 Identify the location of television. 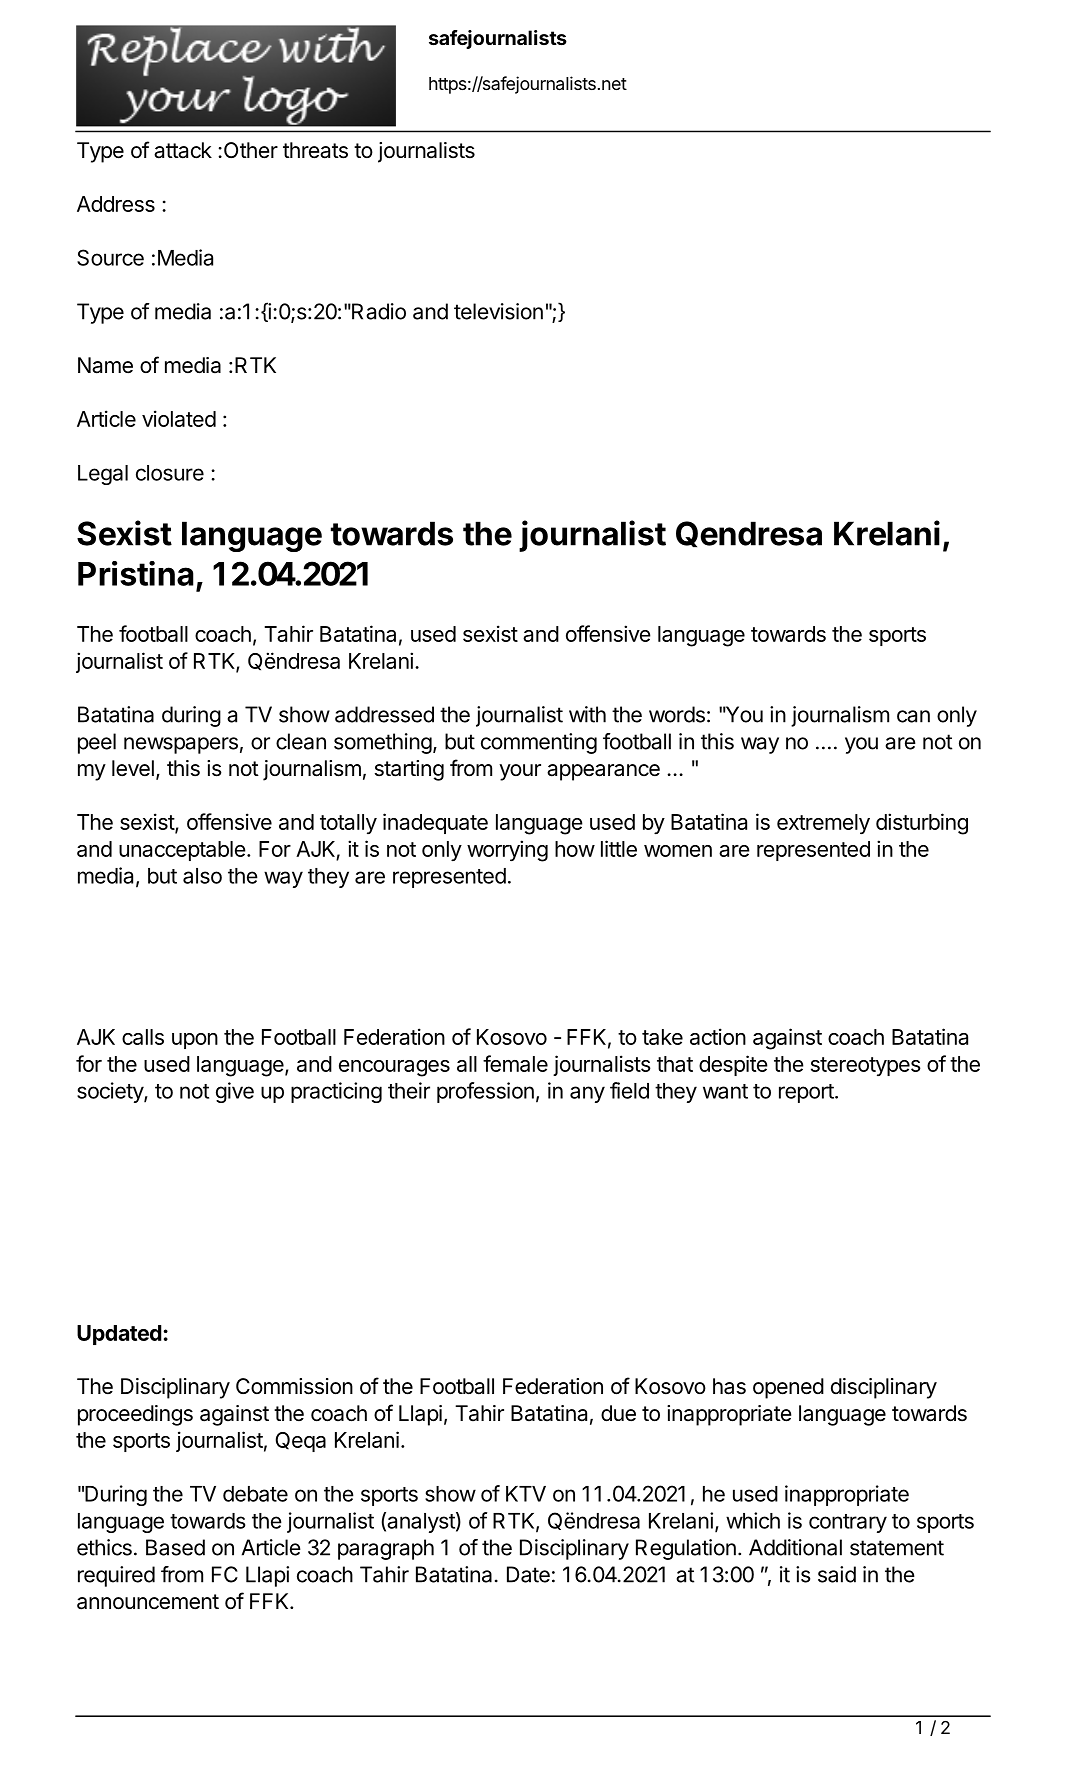
(498, 311).
